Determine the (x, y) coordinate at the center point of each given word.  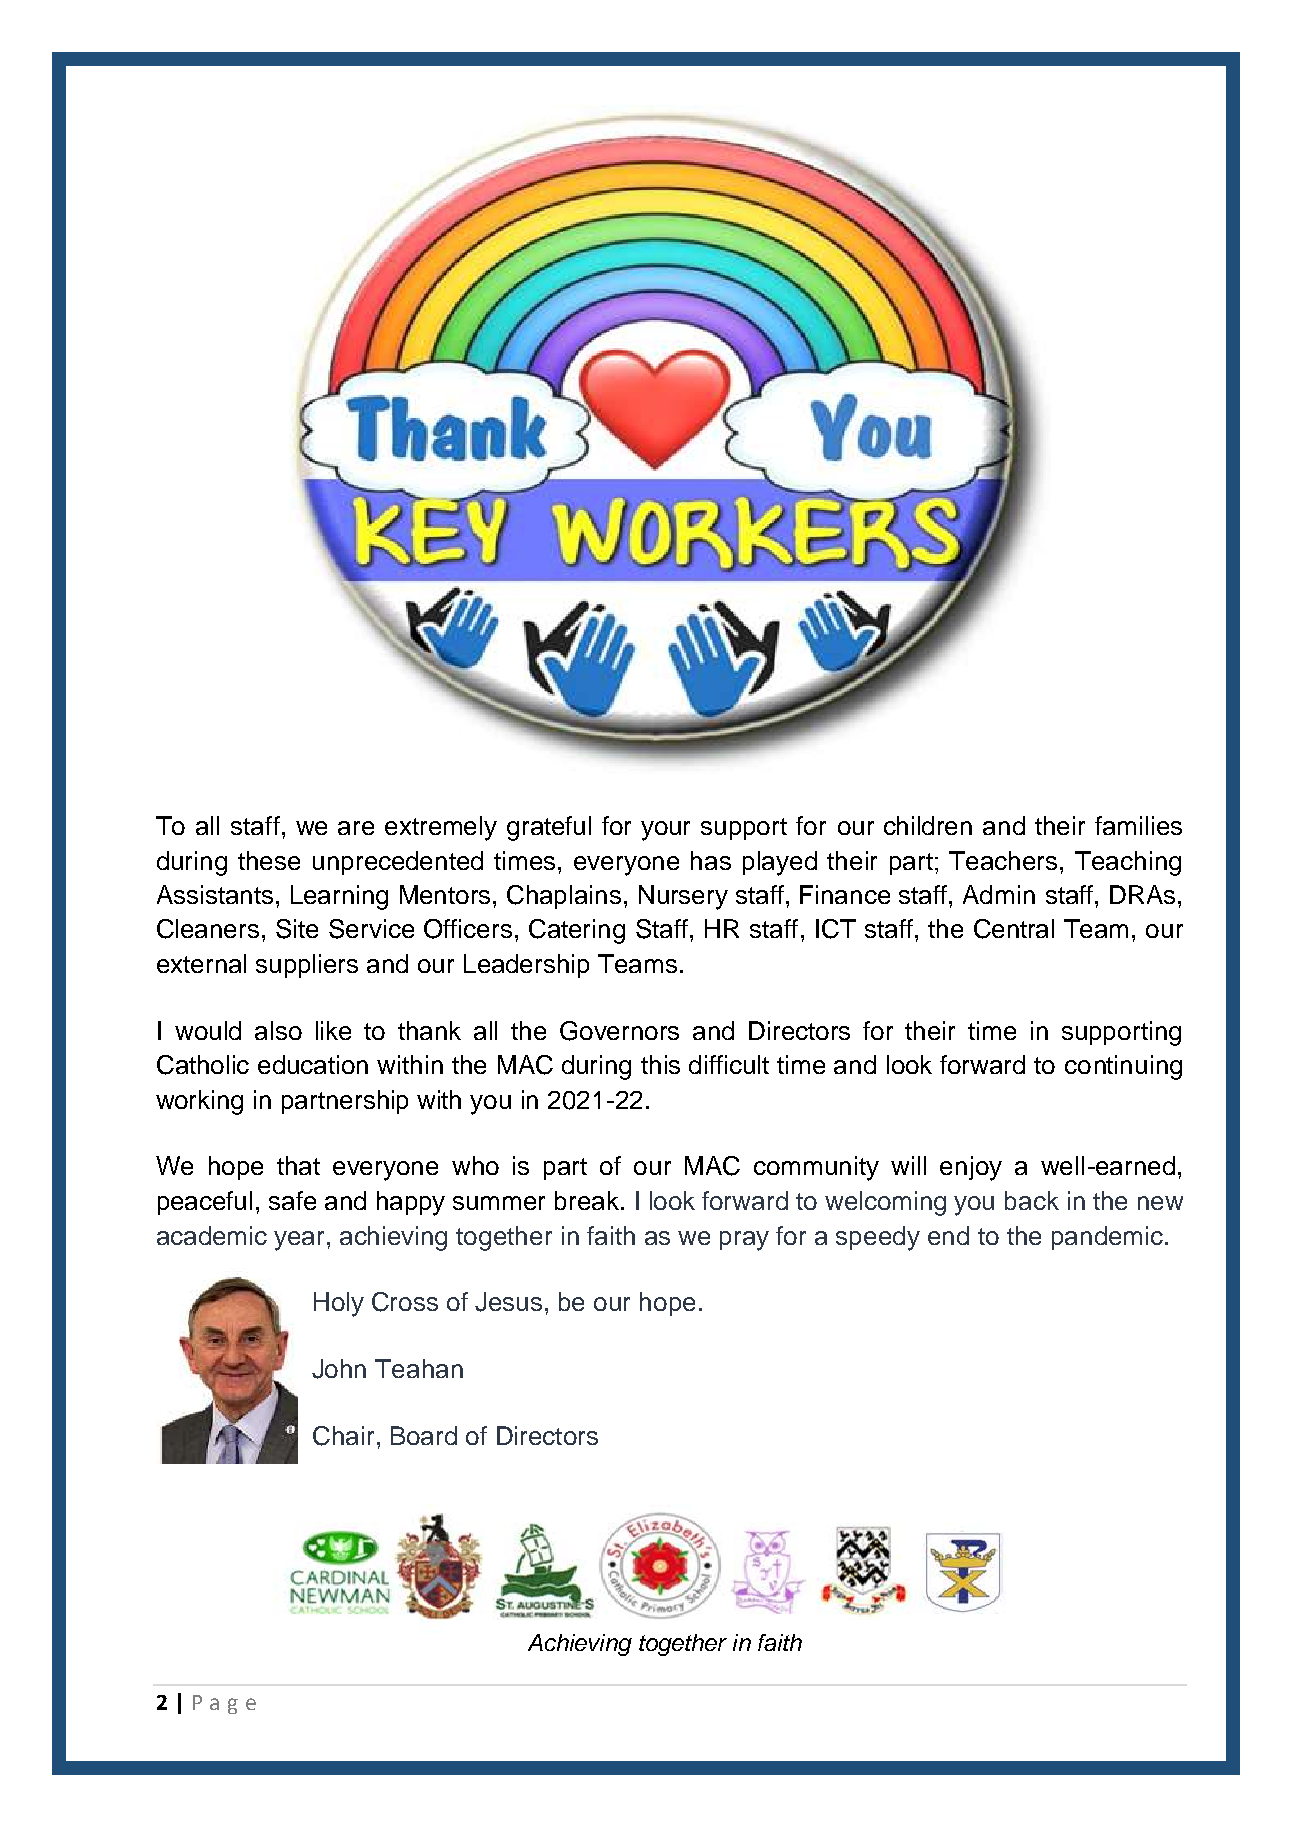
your (665, 831)
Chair (343, 1436)
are (356, 828)
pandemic (1107, 1238)
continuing (1123, 1067)
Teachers (1003, 860)
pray (744, 1241)
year (301, 1241)
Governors (619, 1031)
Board (424, 1435)
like (333, 1030)
